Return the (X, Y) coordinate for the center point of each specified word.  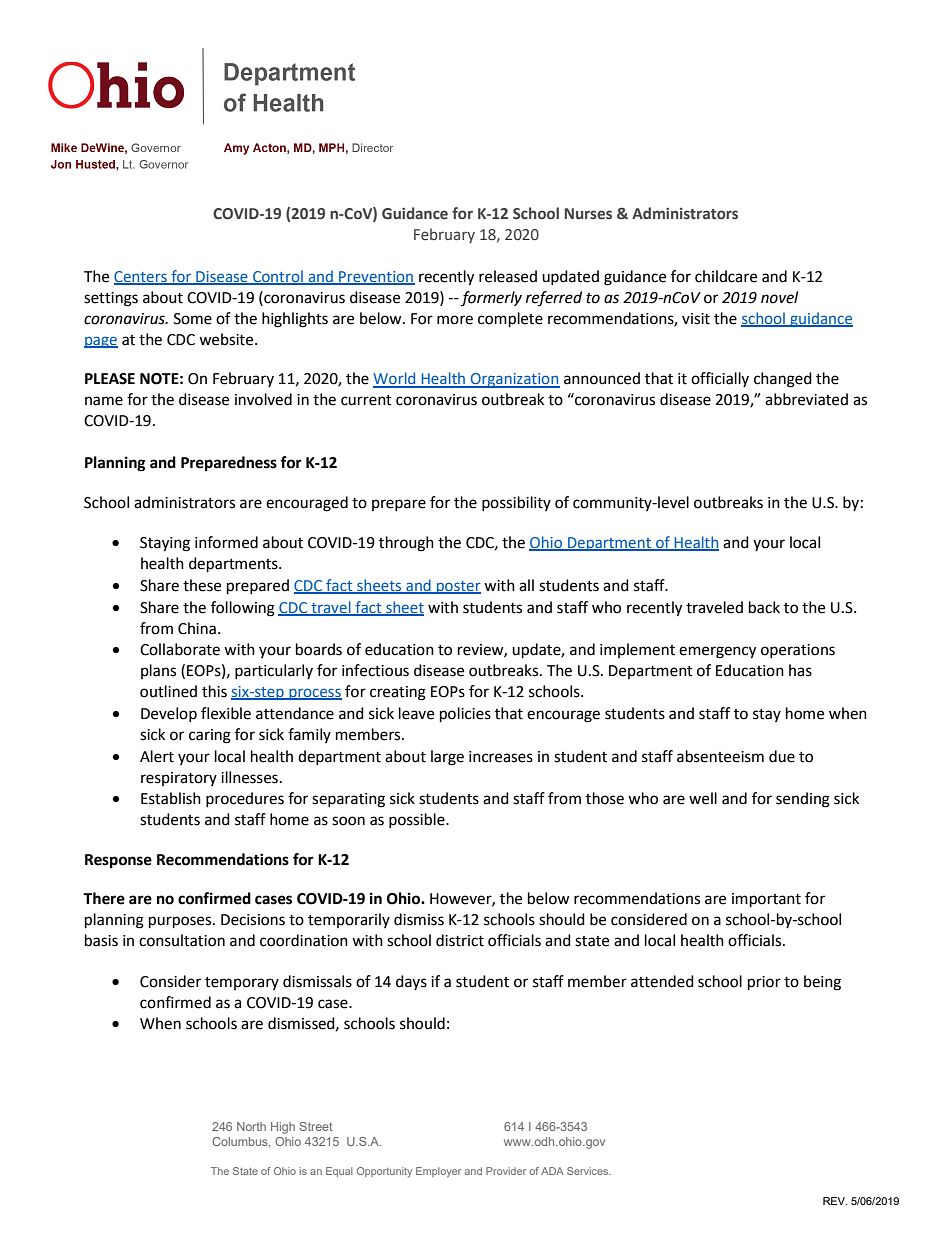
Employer (438, 1172)
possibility (516, 503)
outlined (168, 691)
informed (226, 542)
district (460, 940)
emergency (717, 652)
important (766, 900)
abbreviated (806, 399)
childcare (726, 276)
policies (465, 715)
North (251, 1126)
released (508, 276)
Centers (141, 278)
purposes (181, 922)
